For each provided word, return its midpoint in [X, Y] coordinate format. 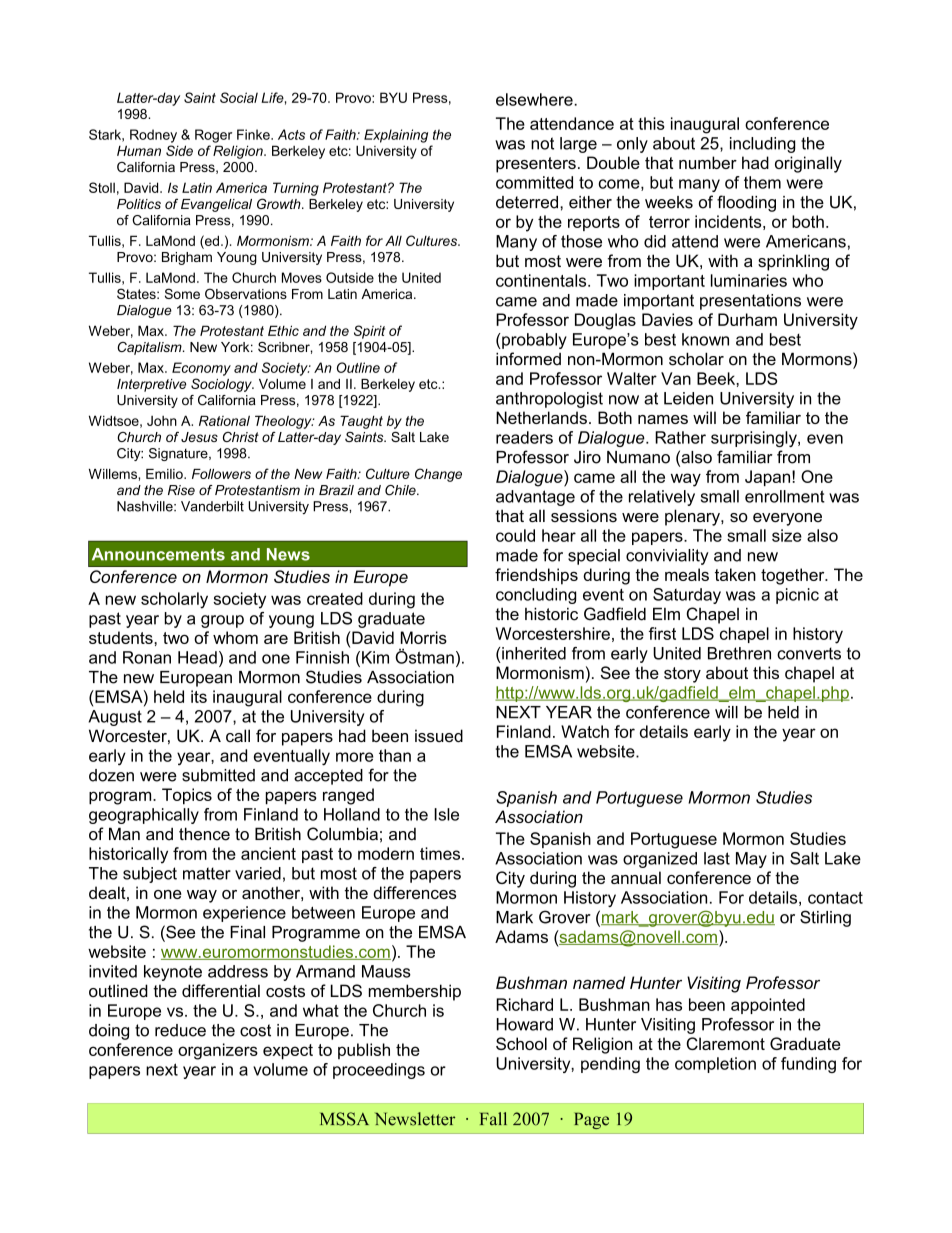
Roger [213, 136]
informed [528, 359]
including [762, 145]
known [705, 339]
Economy [201, 369]
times [441, 853]
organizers [218, 1051]
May [751, 860]
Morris [424, 637]
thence [204, 834]
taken [735, 574]
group [222, 621]
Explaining [396, 136]
